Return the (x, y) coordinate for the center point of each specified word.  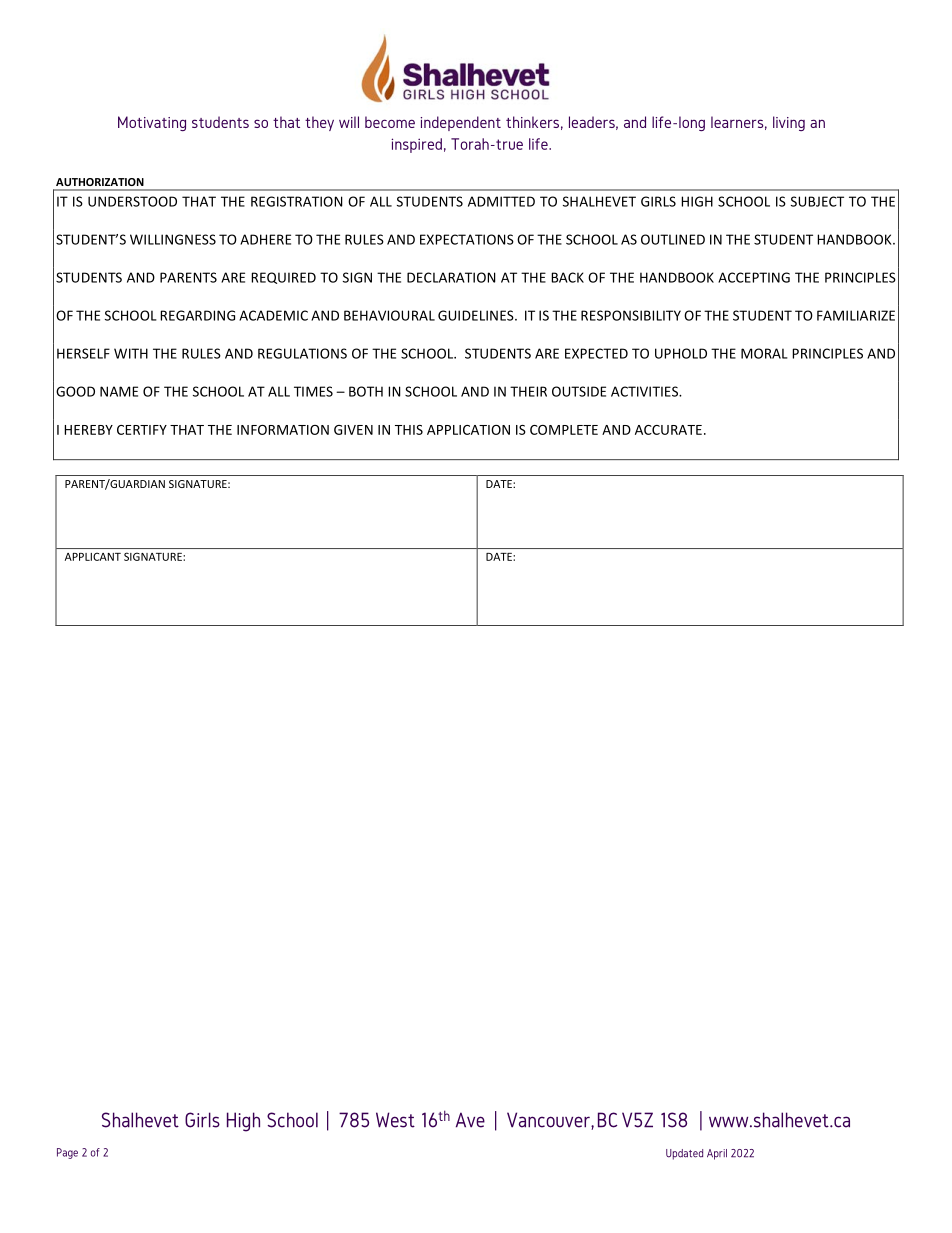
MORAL (764, 353)
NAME (119, 391)
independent (460, 123)
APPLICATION (468, 430)
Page (67, 1153)
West (395, 1120)
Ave (470, 1120)
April (717, 1154)
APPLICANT (93, 557)
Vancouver (549, 1121)
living (789, 123)
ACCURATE (668, 430)
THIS (409, 430)
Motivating (152, 123)
